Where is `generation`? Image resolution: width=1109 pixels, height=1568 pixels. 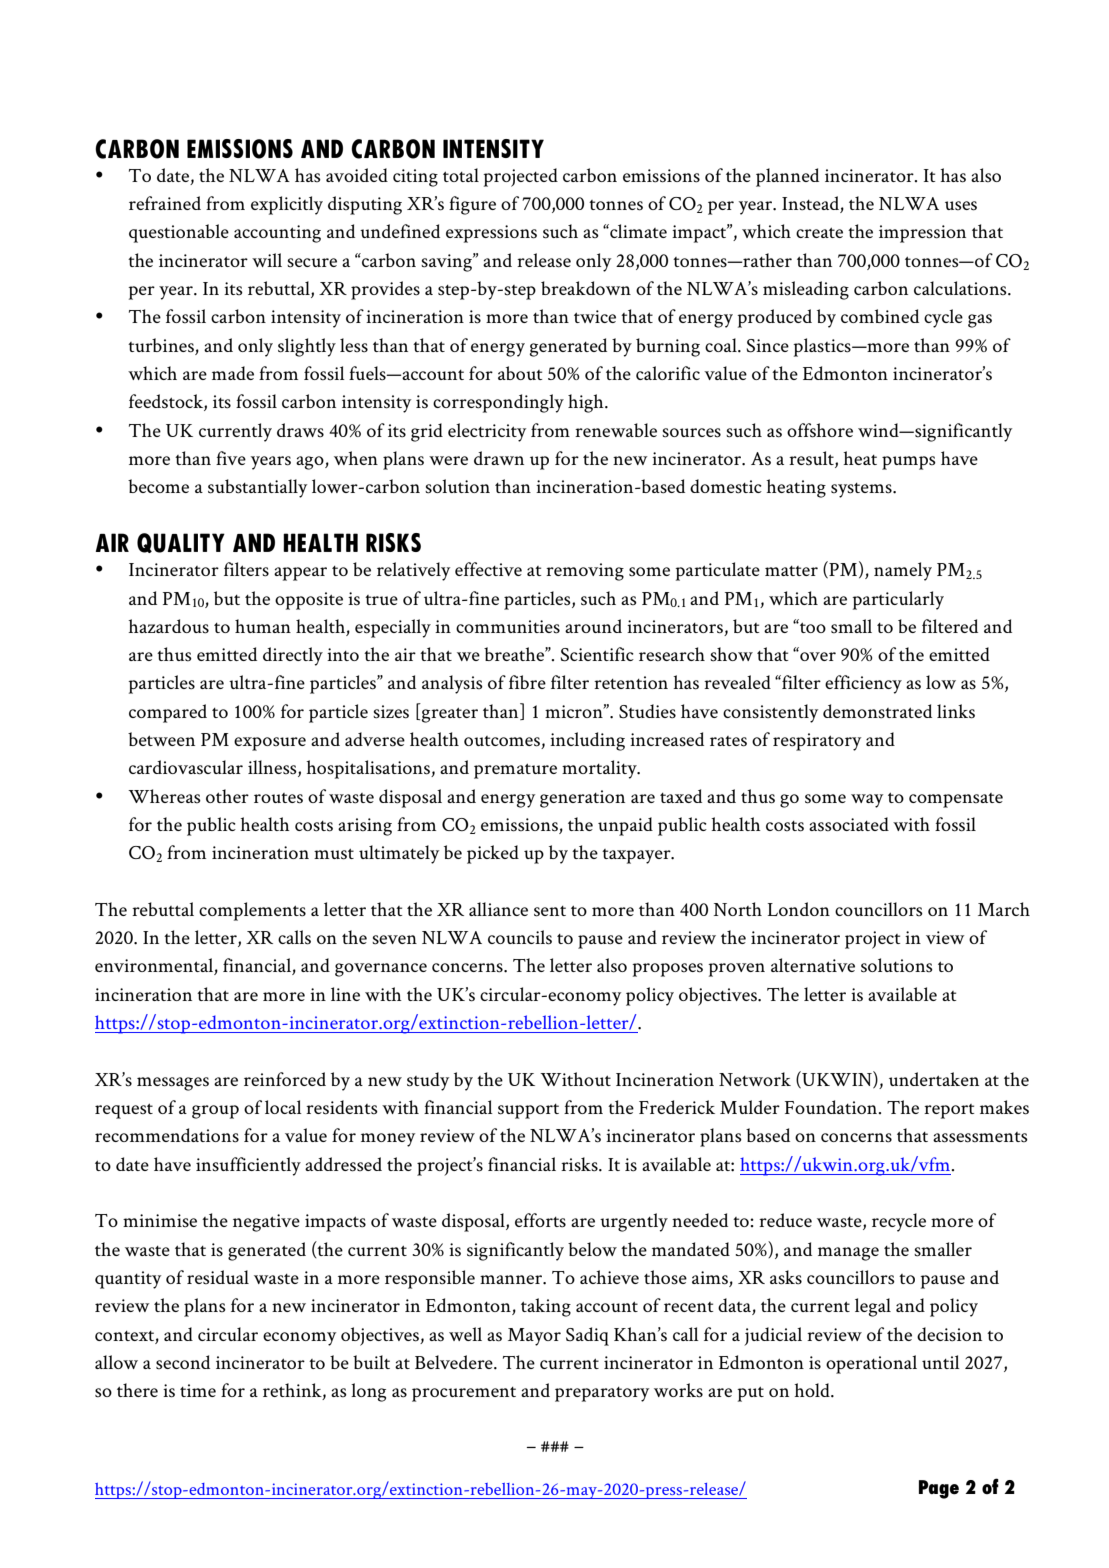 generation is located at coordinates (582, 799).
